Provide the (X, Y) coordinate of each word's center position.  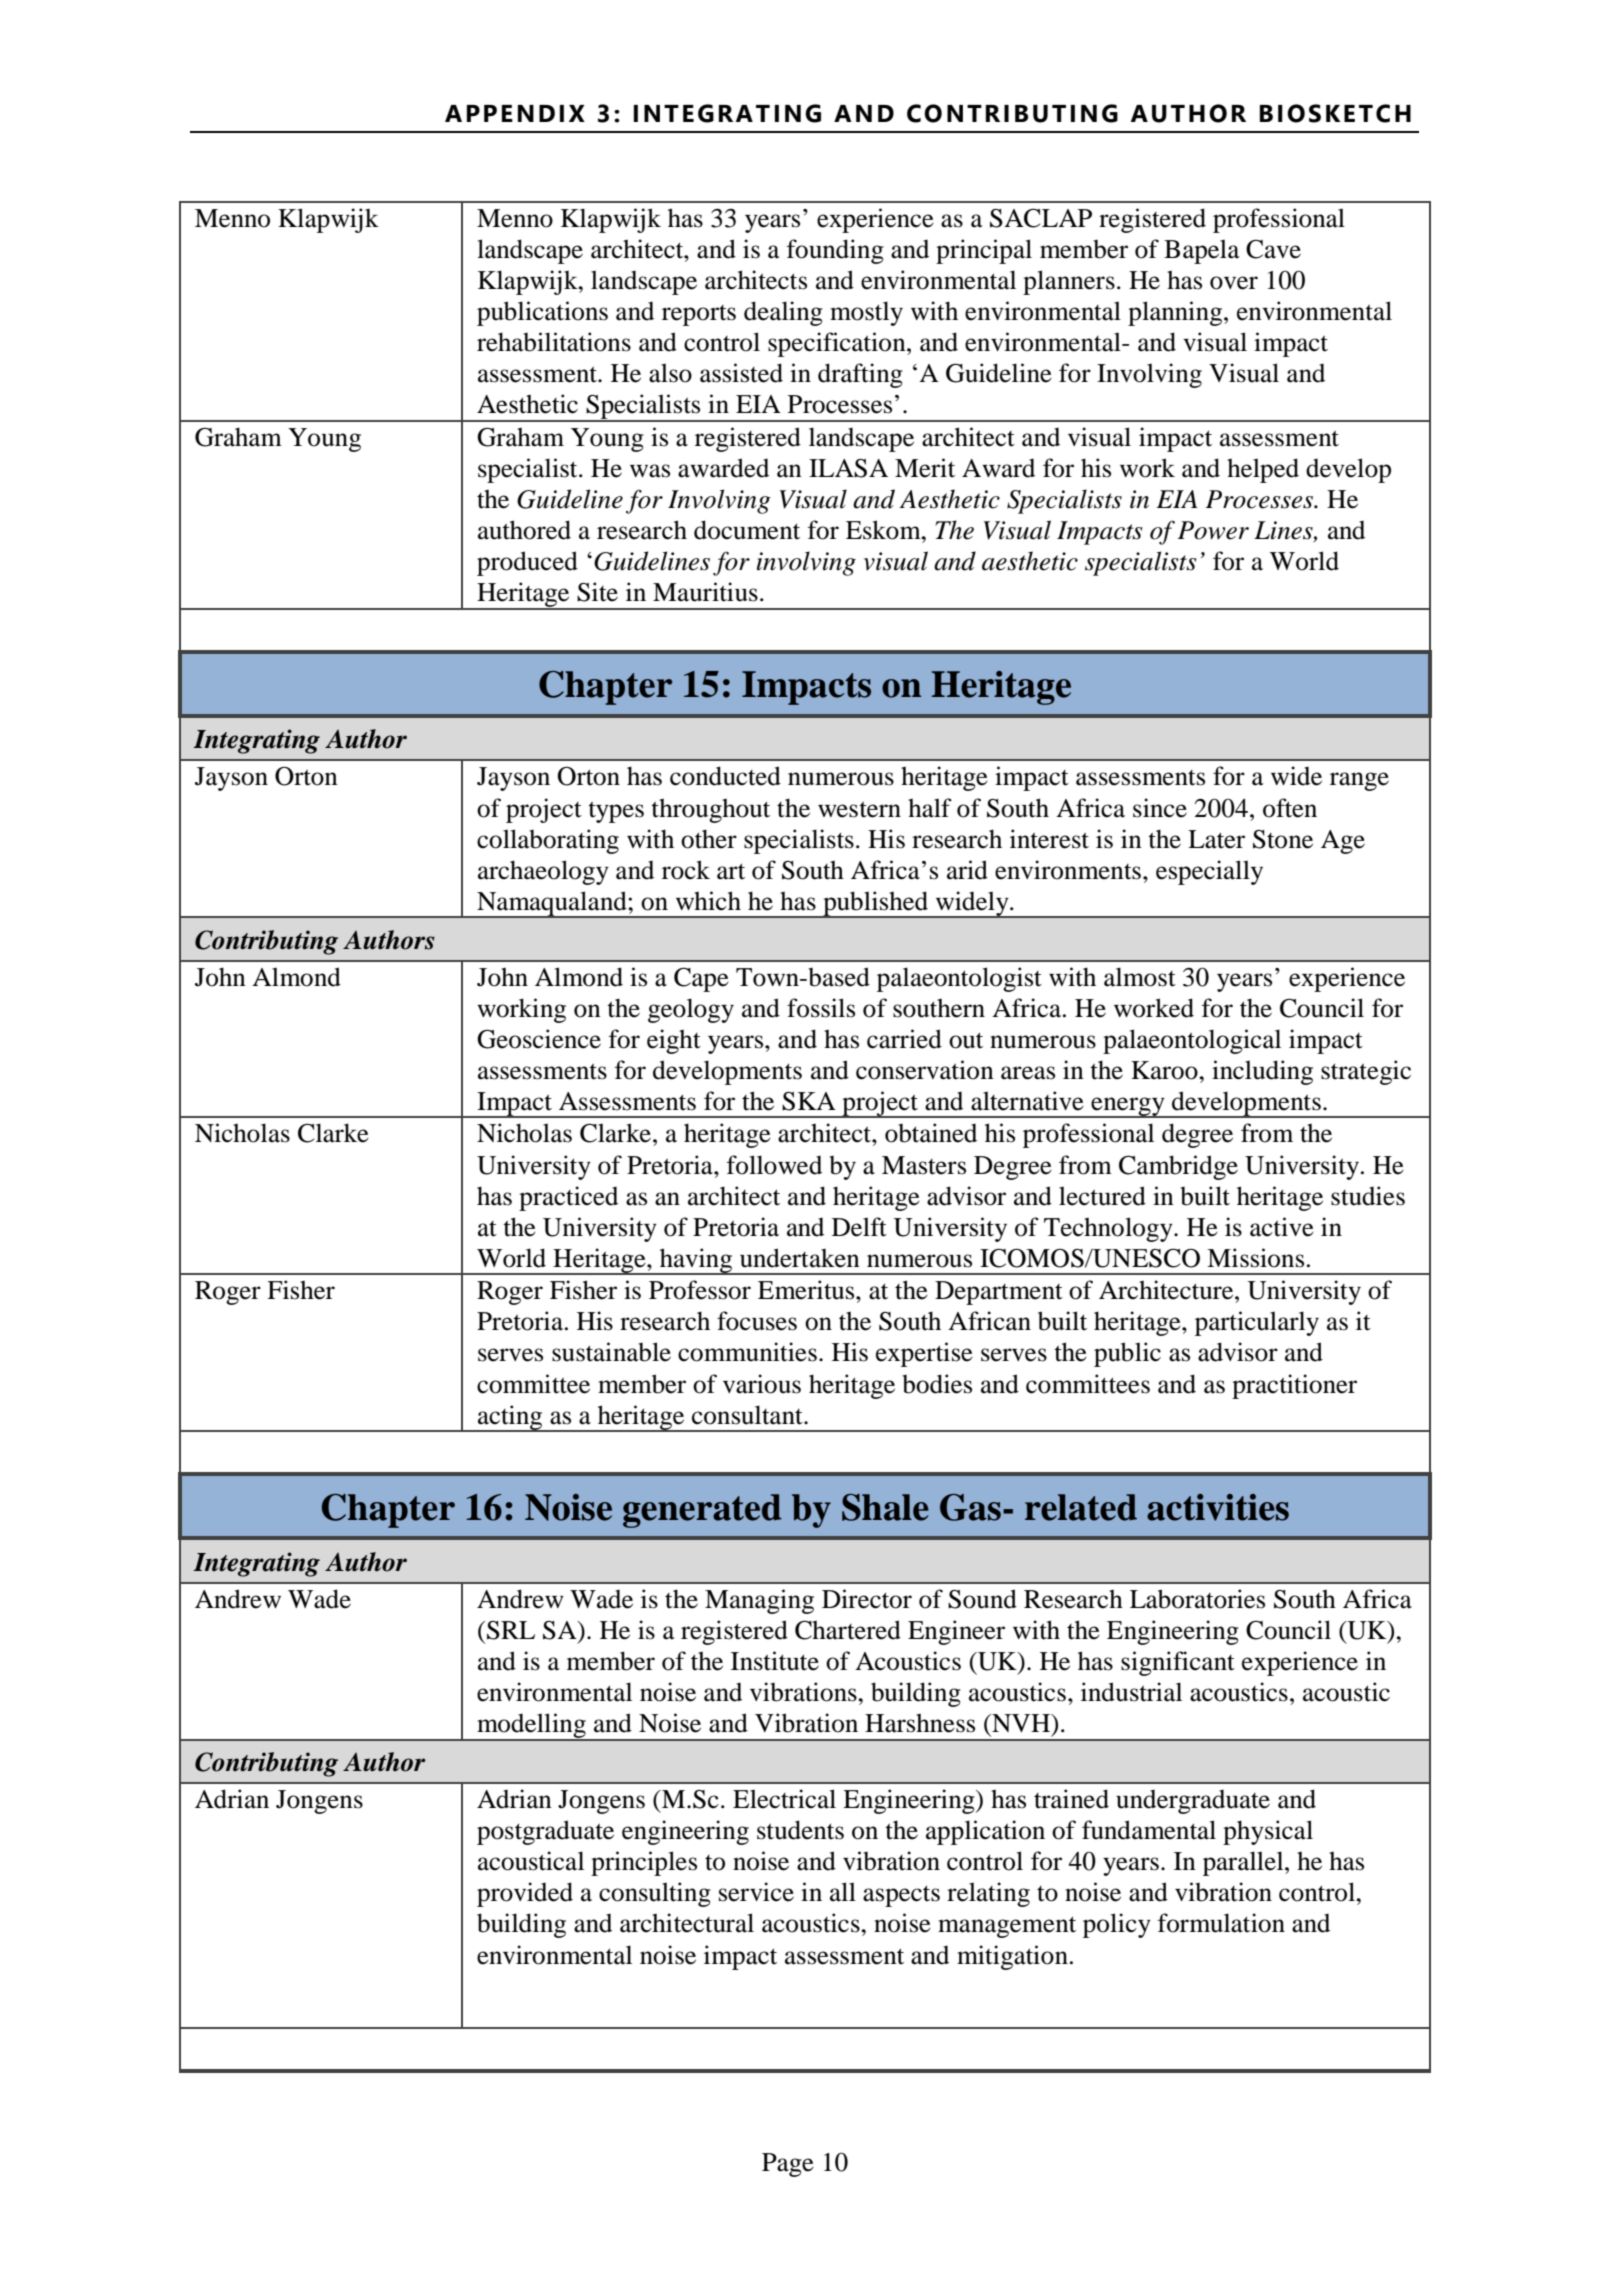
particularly (1257, 1323)
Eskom (884, 530)
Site (597, 592)
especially (1209, 872)
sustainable (611, 1352)
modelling (531, 1727)
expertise (924, 1354)
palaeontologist (959, 979)
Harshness (920, 1723)
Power (1213, 530)
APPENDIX (515, 113)
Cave (1273, 249)
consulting (655, 1894)
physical (1268, 1832)
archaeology (543, 872)
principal (984, 251)
